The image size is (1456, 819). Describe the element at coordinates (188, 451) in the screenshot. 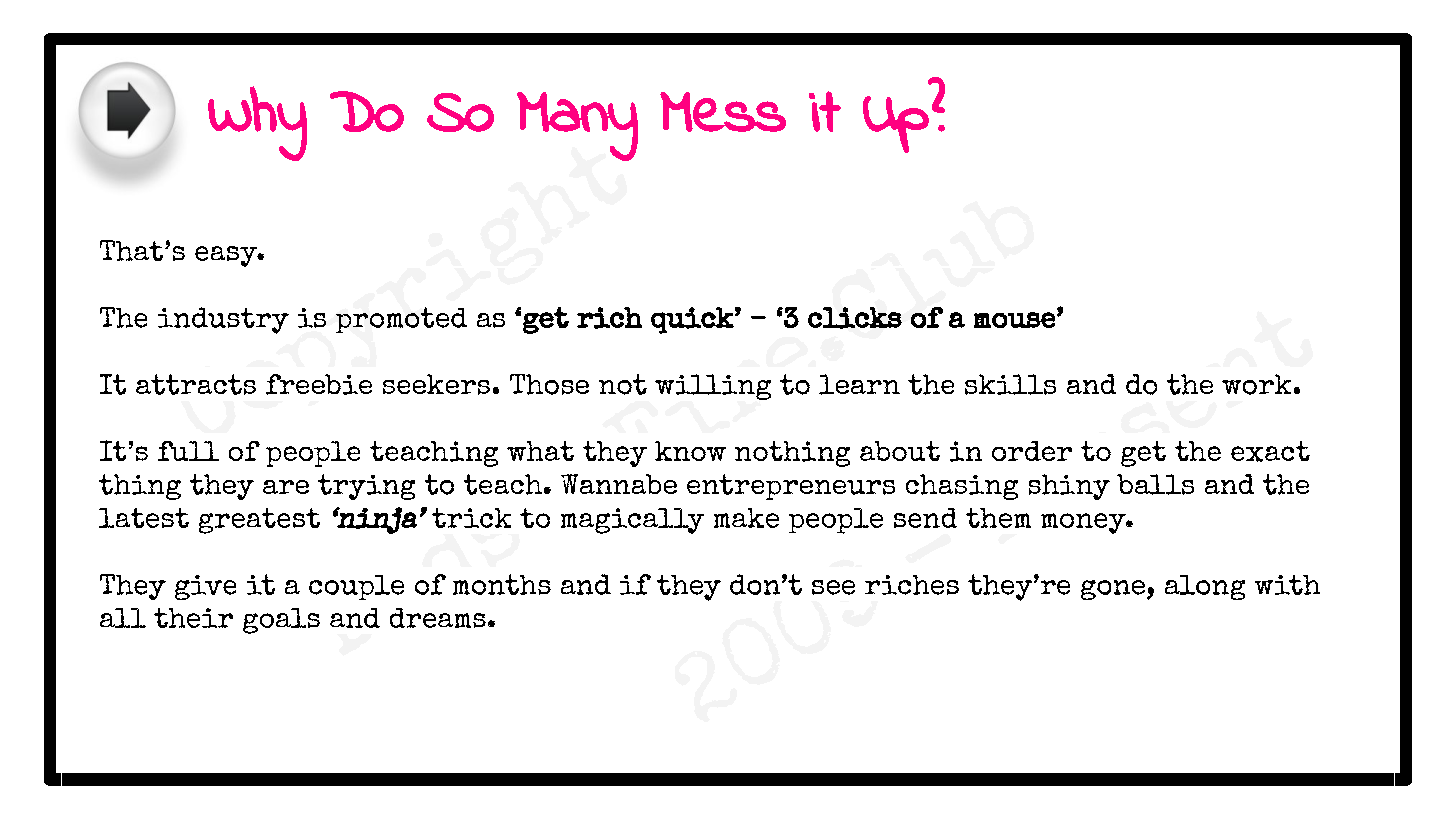

I see `full` at that location.
